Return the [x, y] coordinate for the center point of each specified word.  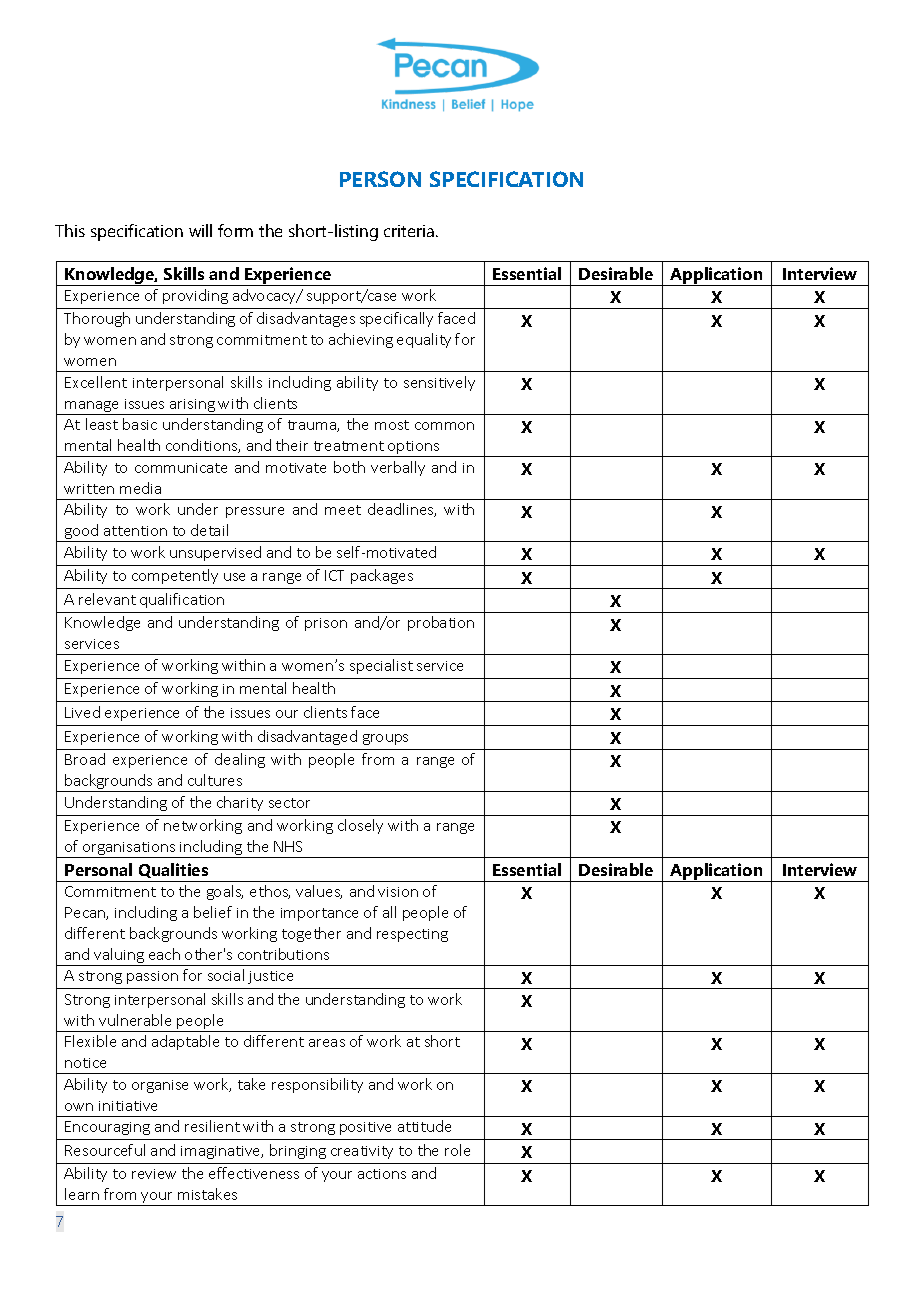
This [70, 230]
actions [382, 1174]
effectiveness [254, 1173]
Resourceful [105, 1150]
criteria [409, 231]
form [235, 230]
